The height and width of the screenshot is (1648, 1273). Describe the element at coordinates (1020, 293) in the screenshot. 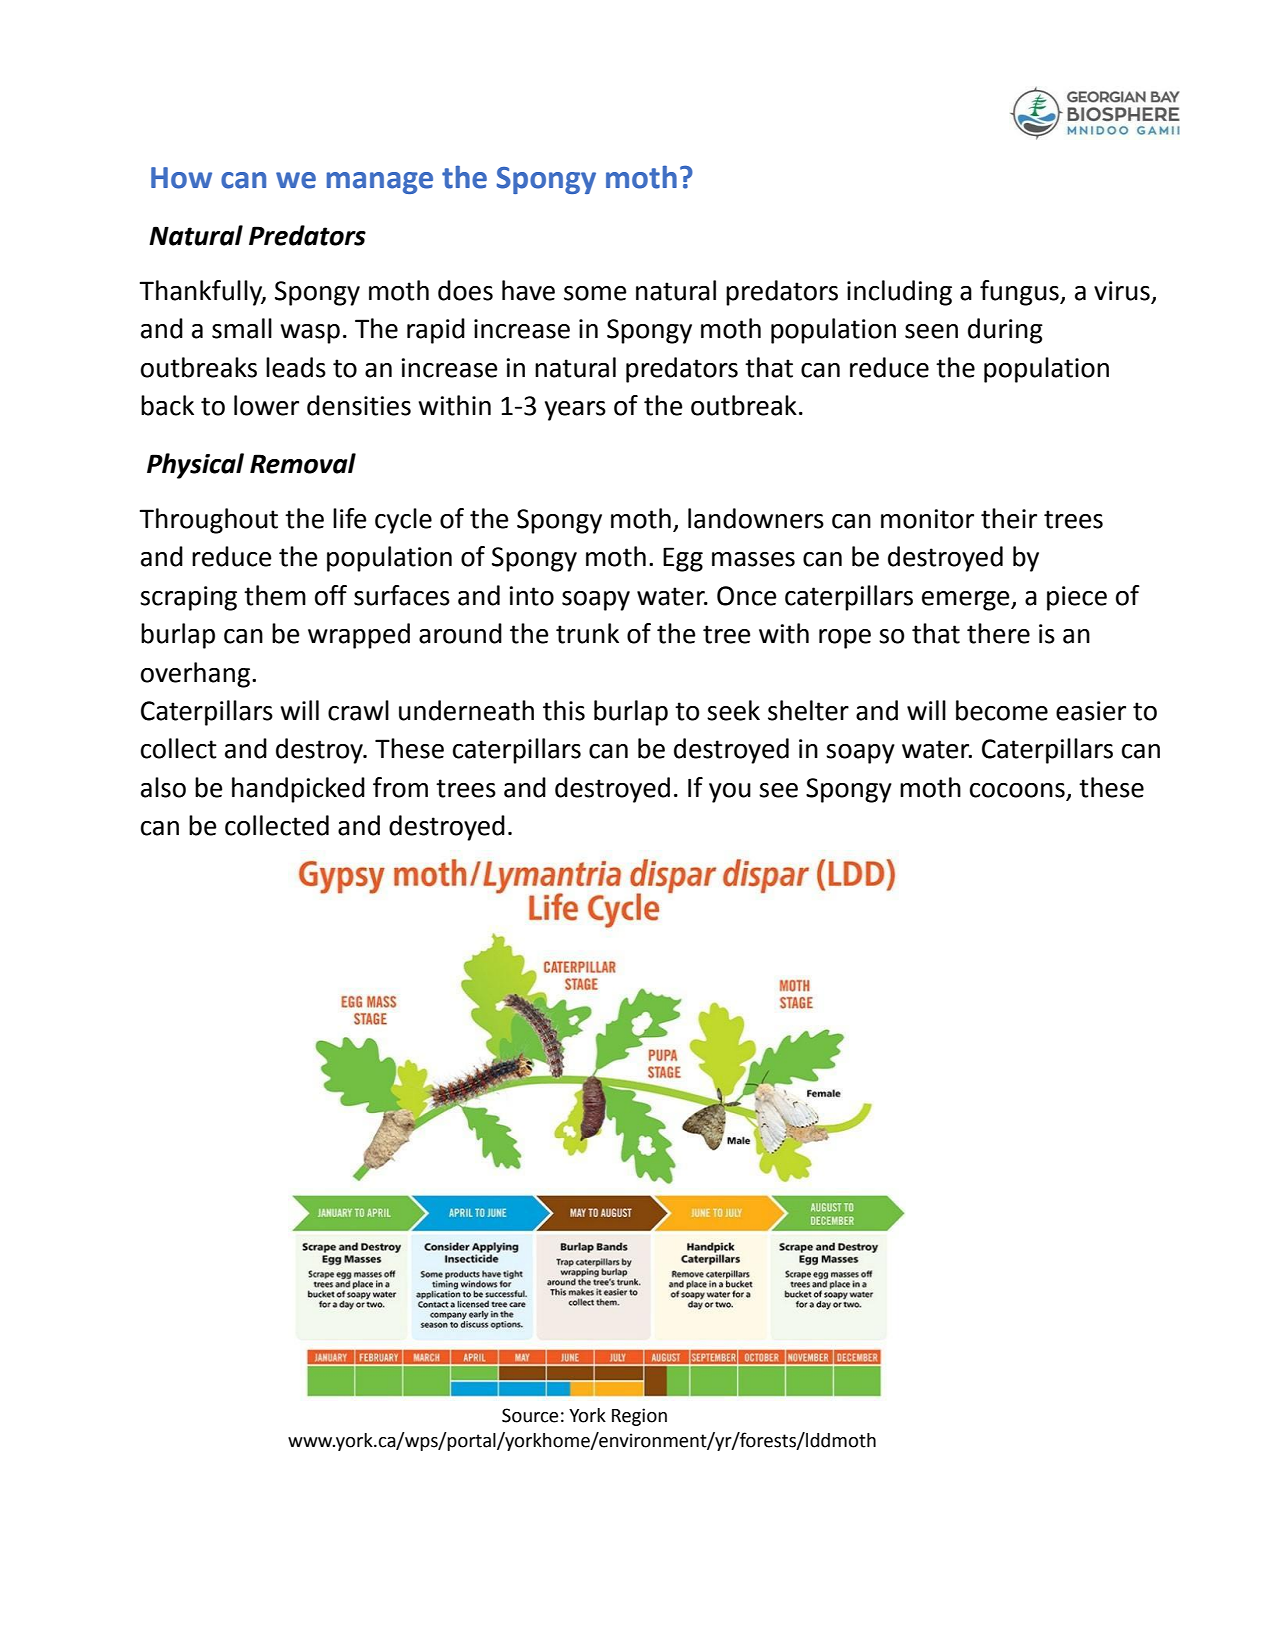

I see `fungus` at that location.
